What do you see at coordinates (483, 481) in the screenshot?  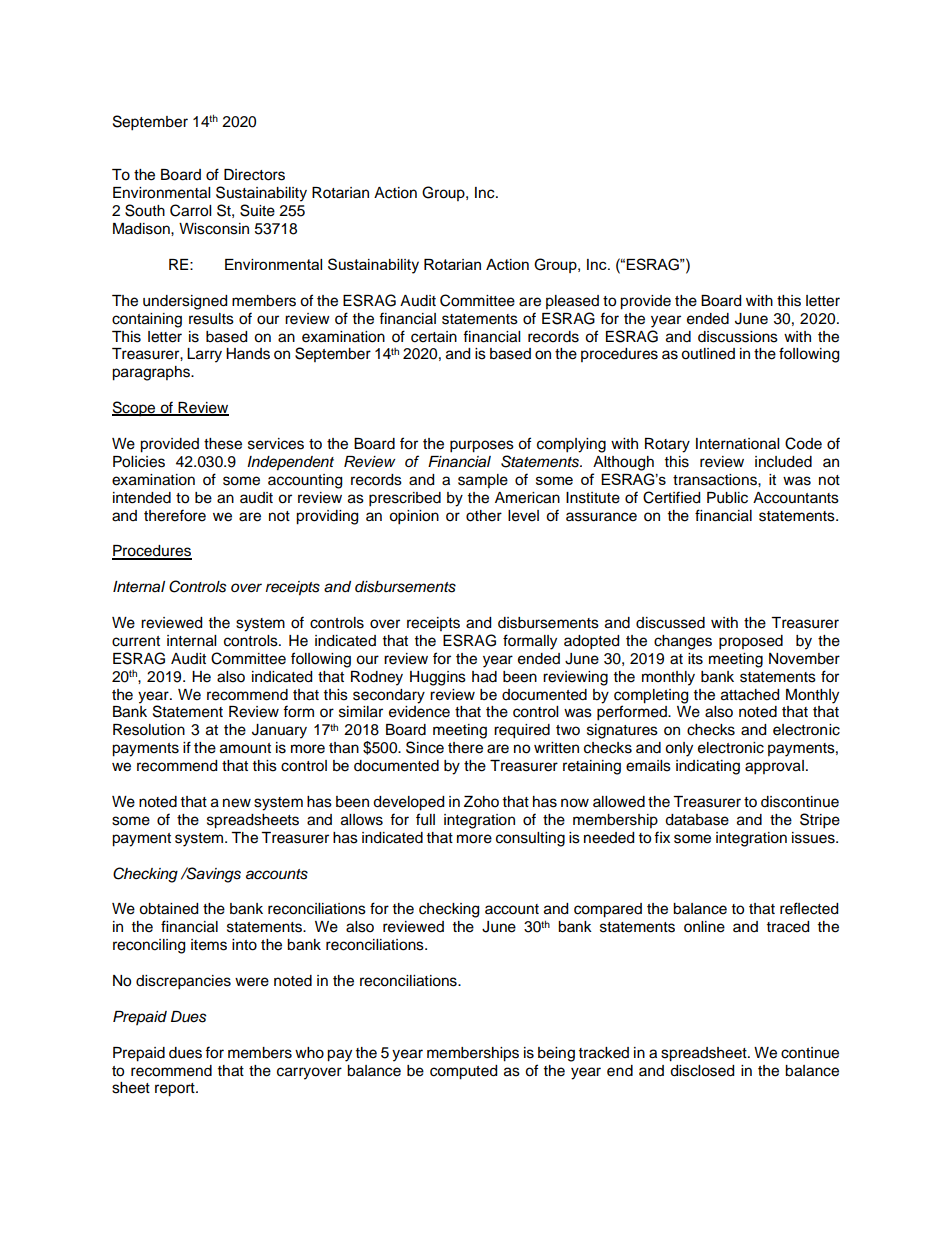 I see `sample` at bounding box center [483, 481].
